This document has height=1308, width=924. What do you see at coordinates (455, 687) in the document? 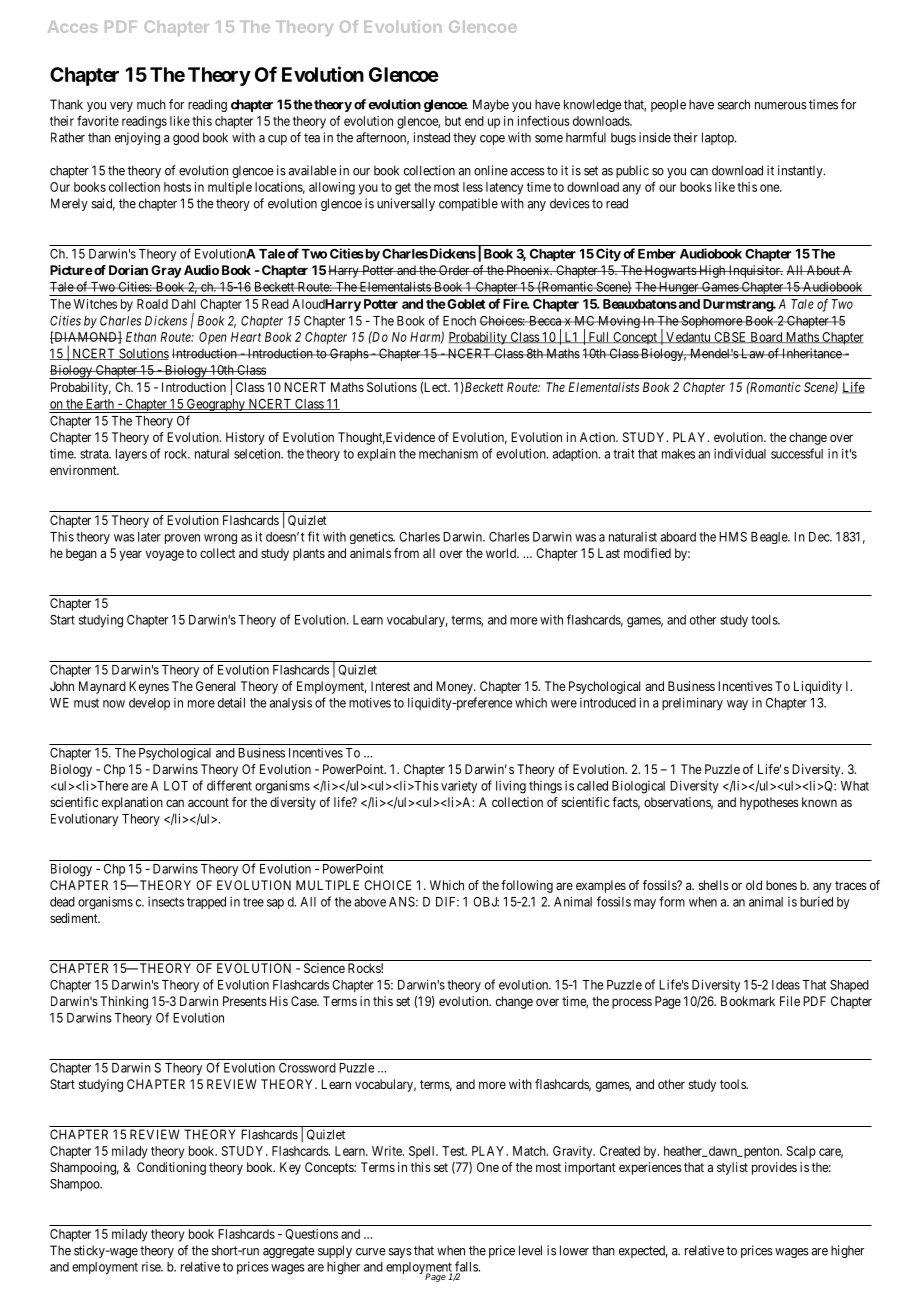
I see `Money` at bounding box center [455, 687].
